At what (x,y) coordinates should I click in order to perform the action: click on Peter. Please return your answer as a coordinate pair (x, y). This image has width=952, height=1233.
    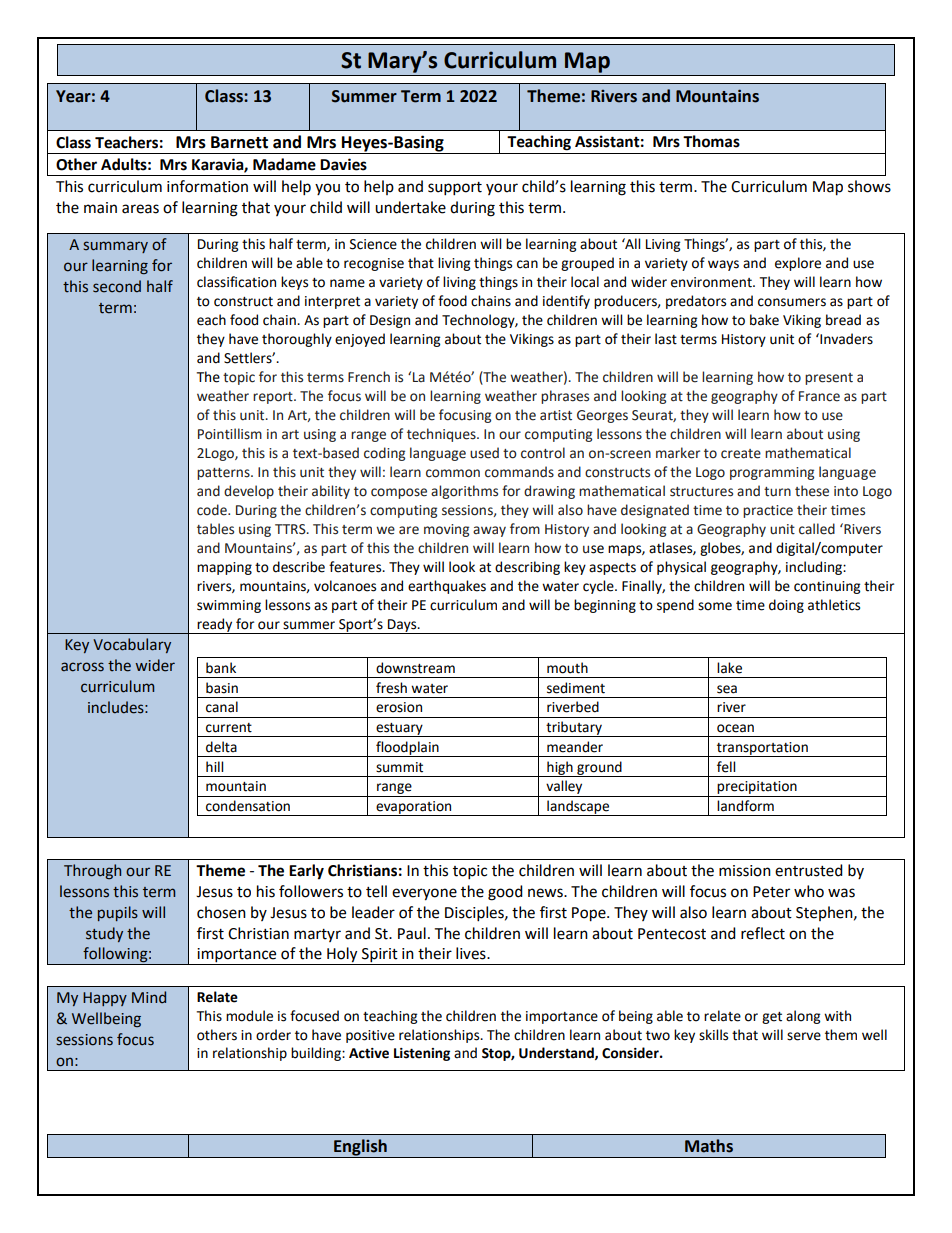
    Looking at the image, I should click on (771, 892).
